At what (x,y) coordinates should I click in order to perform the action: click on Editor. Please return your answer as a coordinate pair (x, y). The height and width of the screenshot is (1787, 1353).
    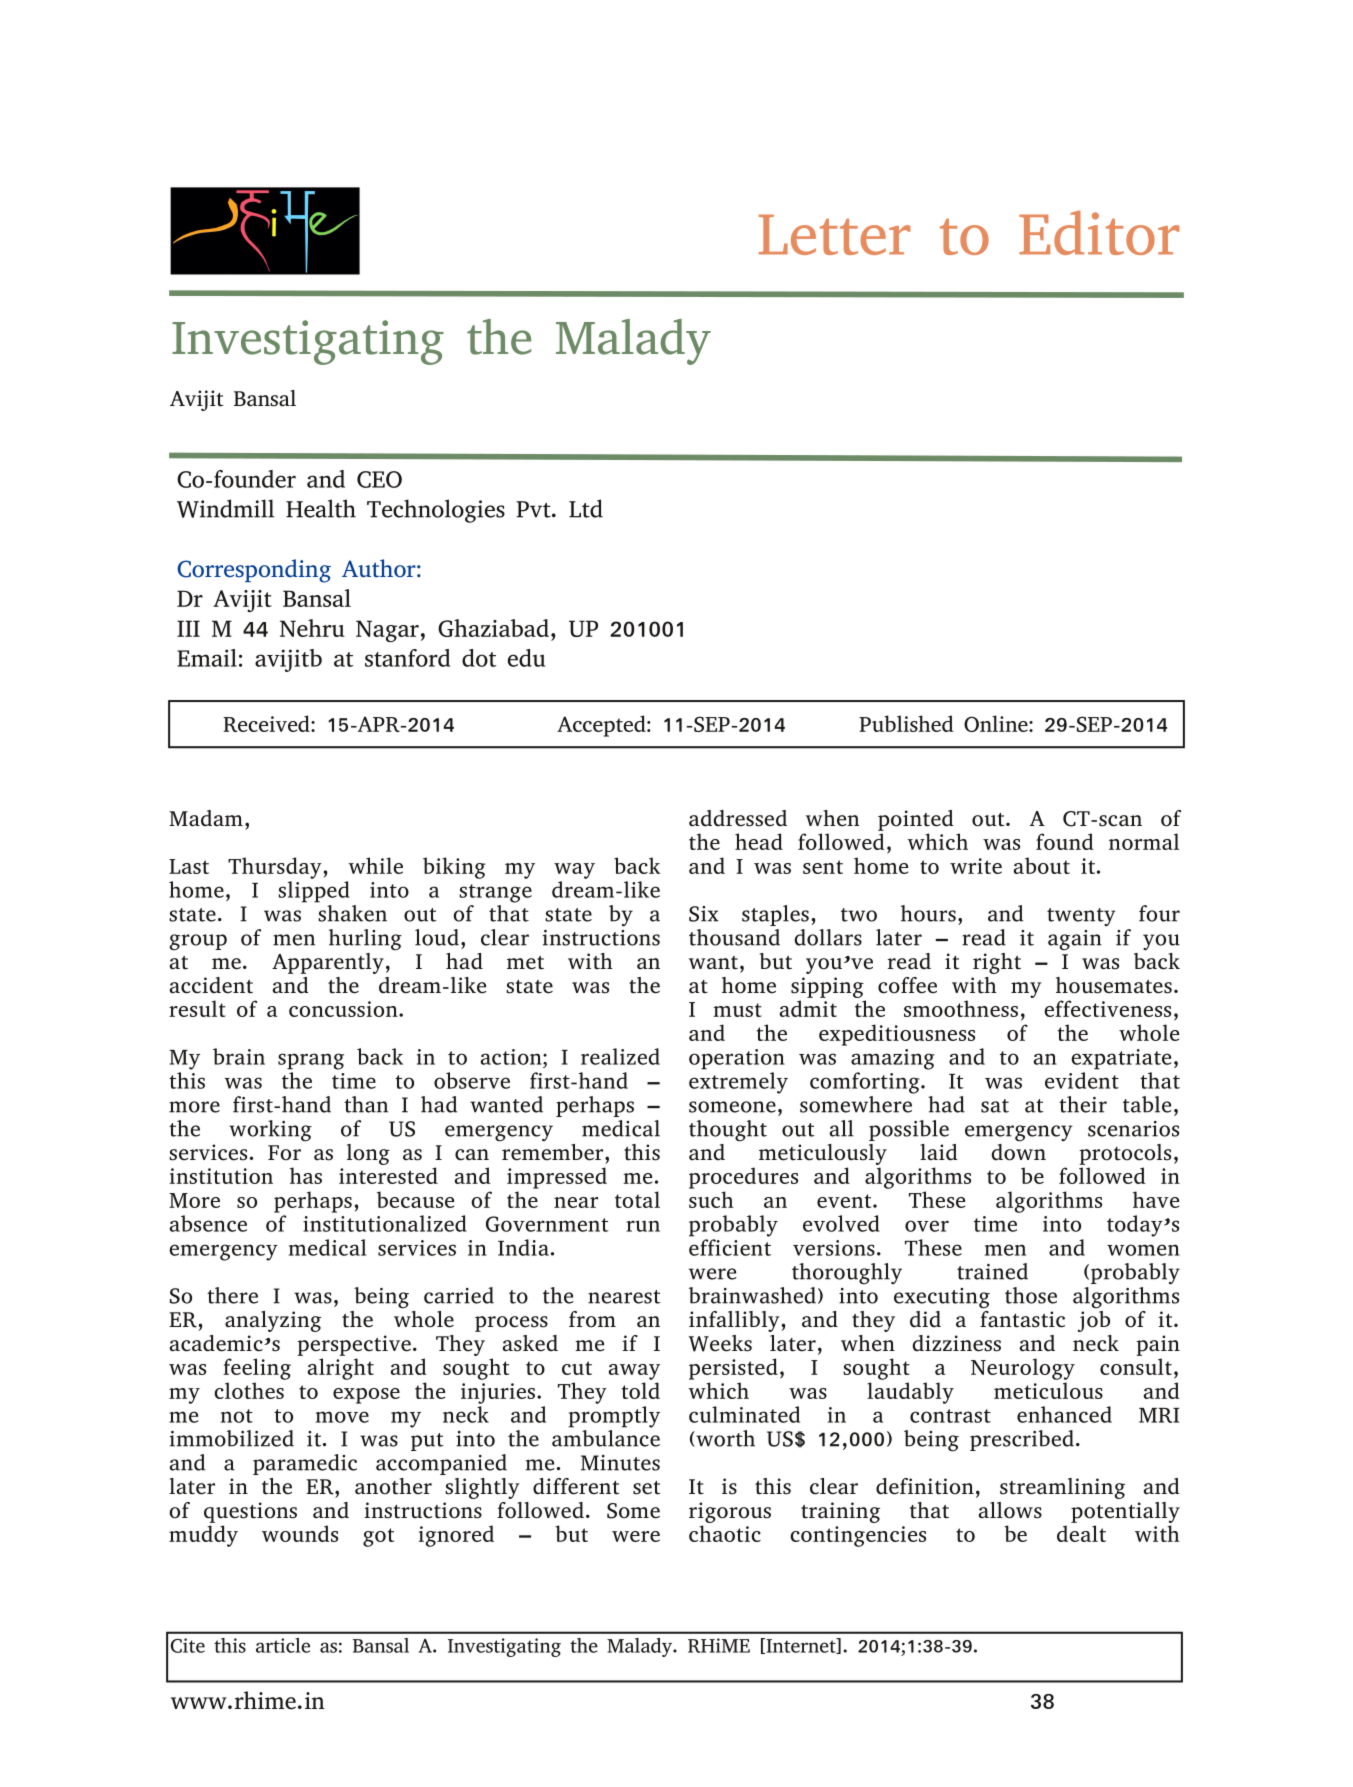
    Looking at the image, I should click on (1099, 233).
